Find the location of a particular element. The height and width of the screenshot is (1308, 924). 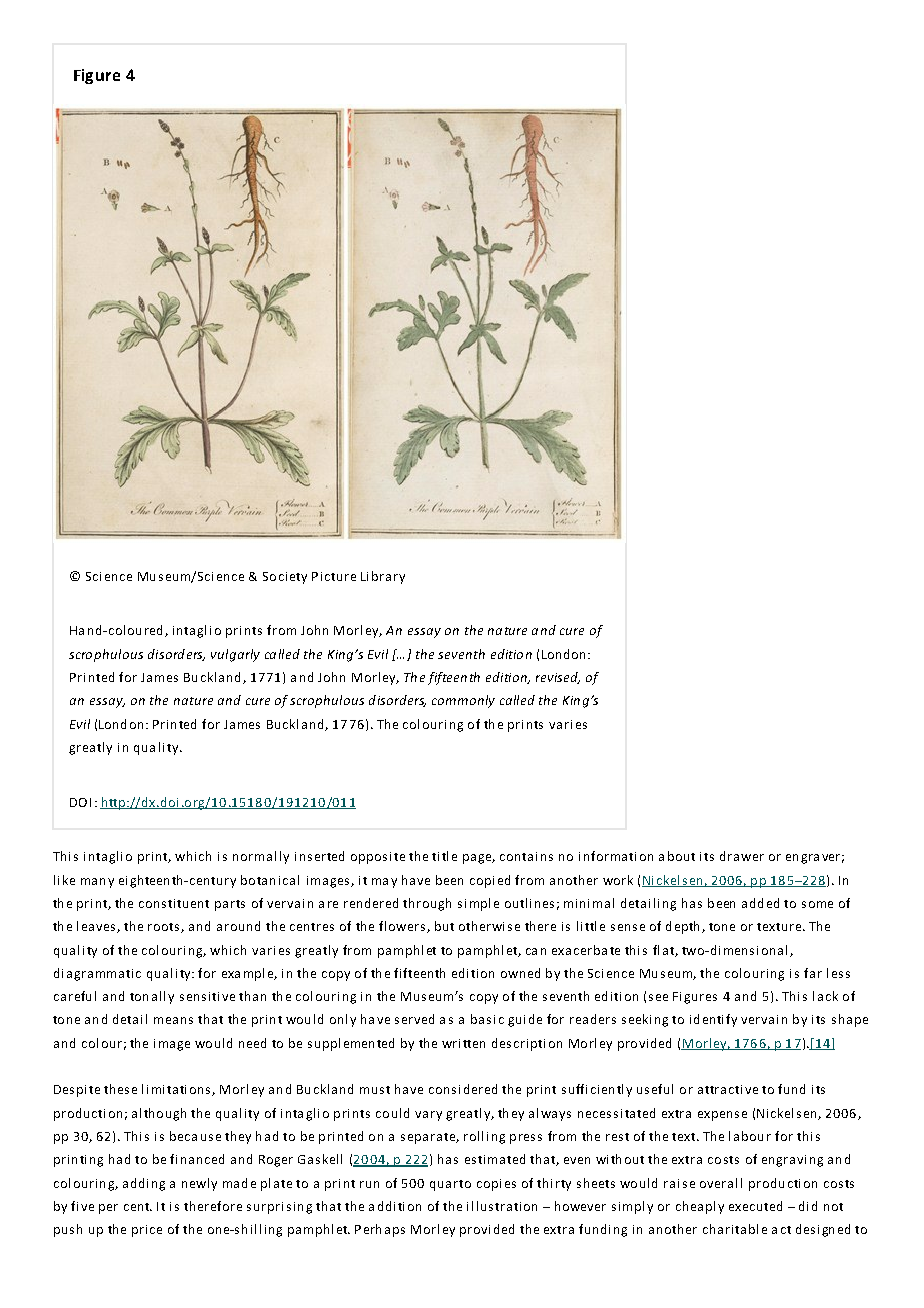

drawer is located at coordinates (742, 856).
